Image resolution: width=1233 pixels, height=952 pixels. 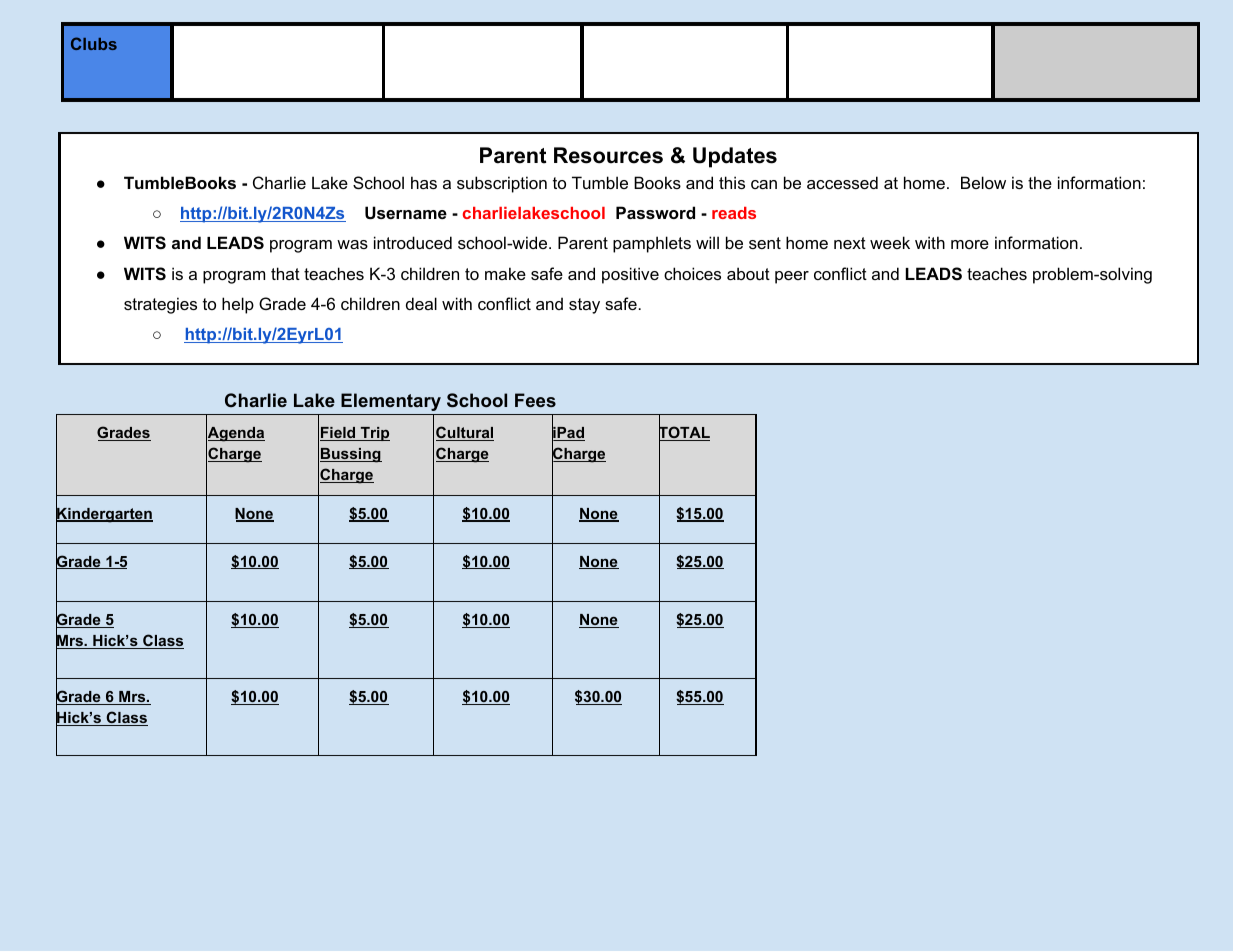 What do you see at coordinates (235, 434) in the screenshot?
I see `Agenda` at bounding box center [235, 434].
